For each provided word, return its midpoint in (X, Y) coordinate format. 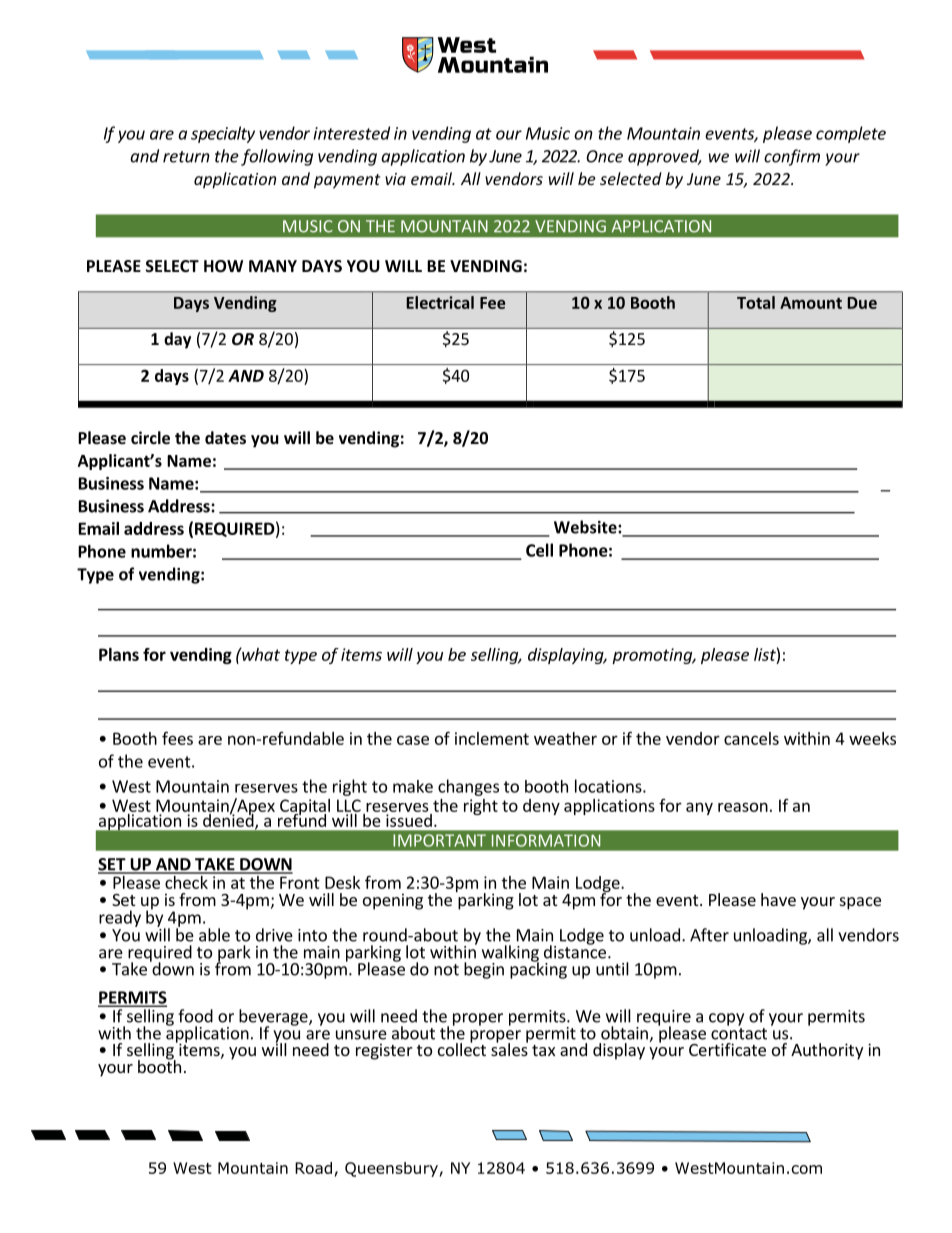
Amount (811, 303)
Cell (539, 550)
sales (509, 1048)
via (395, 179)
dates (225, 437)
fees (177, 738)
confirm (792, 157)
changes (468, 787)
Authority (827, 1051)
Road (313, 1168)
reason (743, 807)
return (186, 157)
